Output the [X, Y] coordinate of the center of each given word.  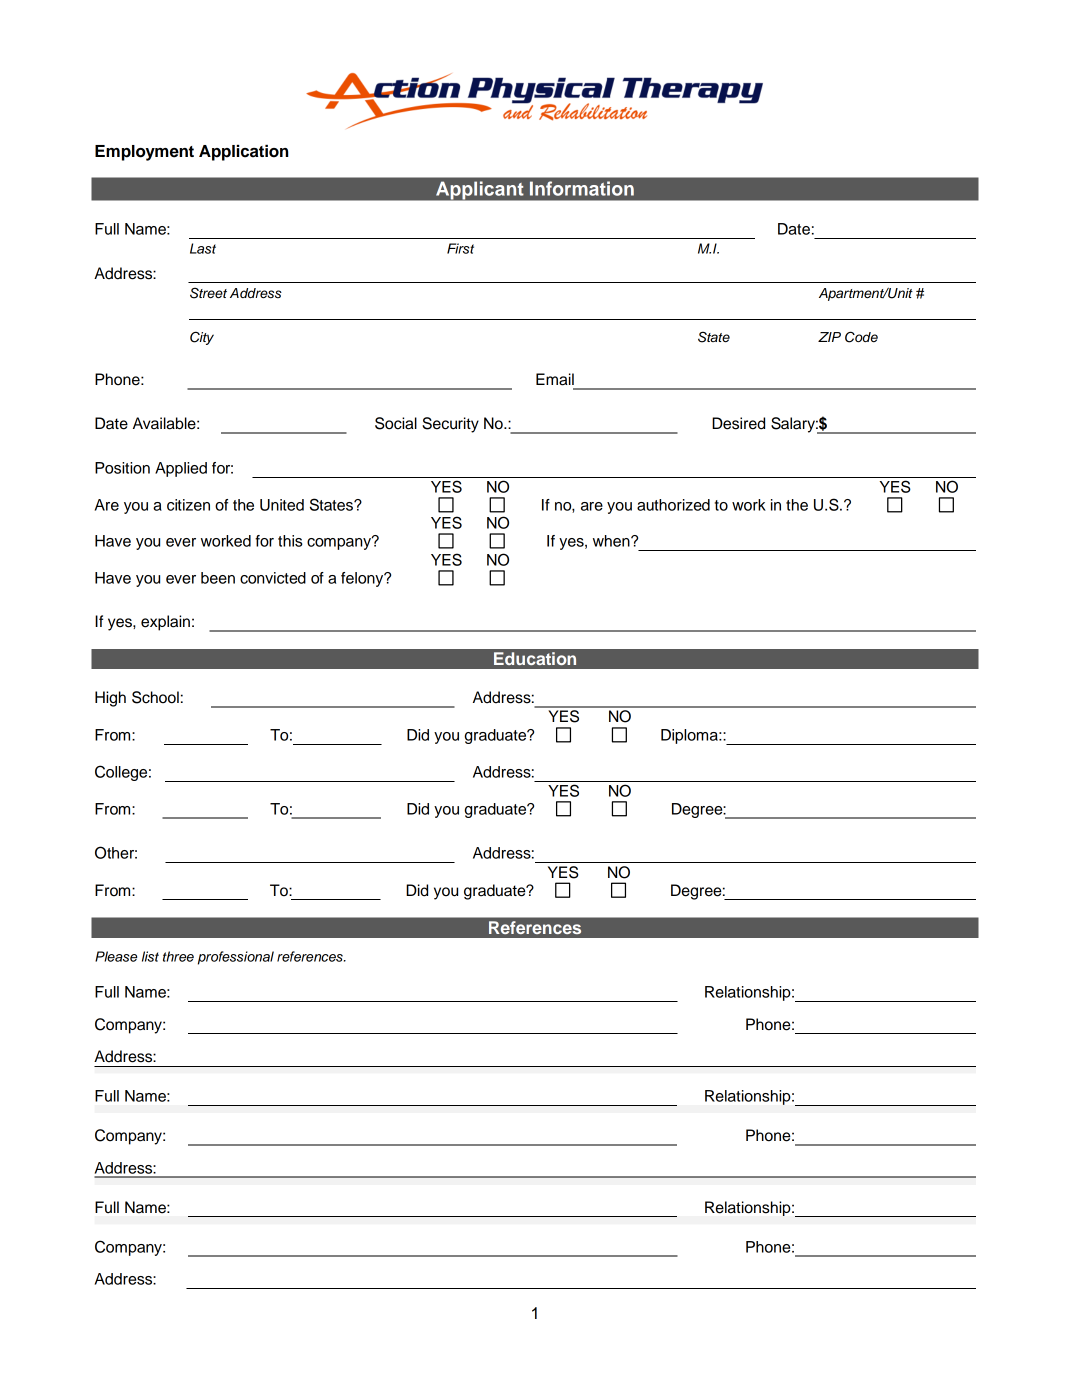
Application [243, 153]
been [218, 578]
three [178, 956]
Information [582, 188]
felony [363, 579]
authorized [673, 505]
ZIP [829, 337]
